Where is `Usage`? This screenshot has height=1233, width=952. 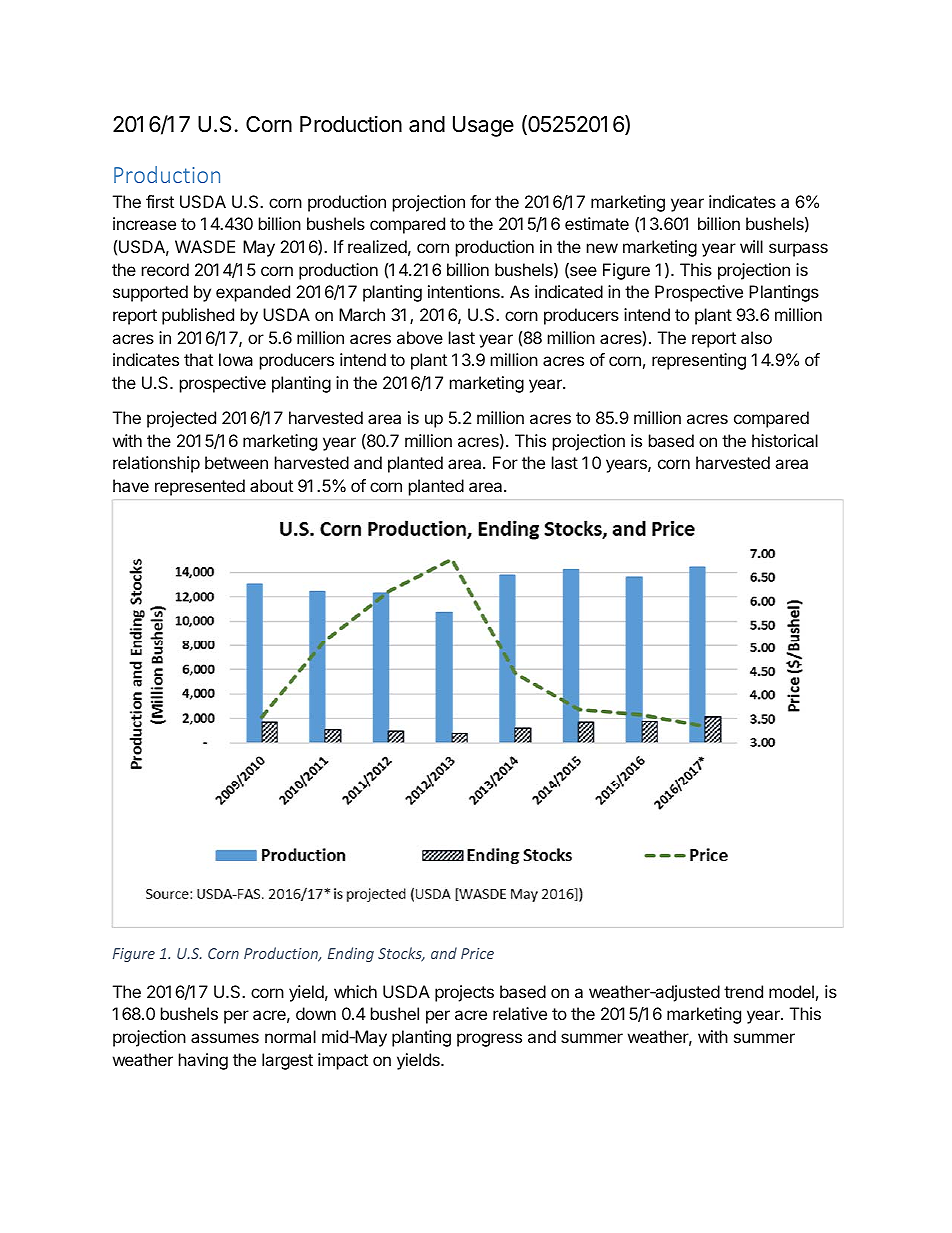
Usage is located at coordinates (483, 126).
